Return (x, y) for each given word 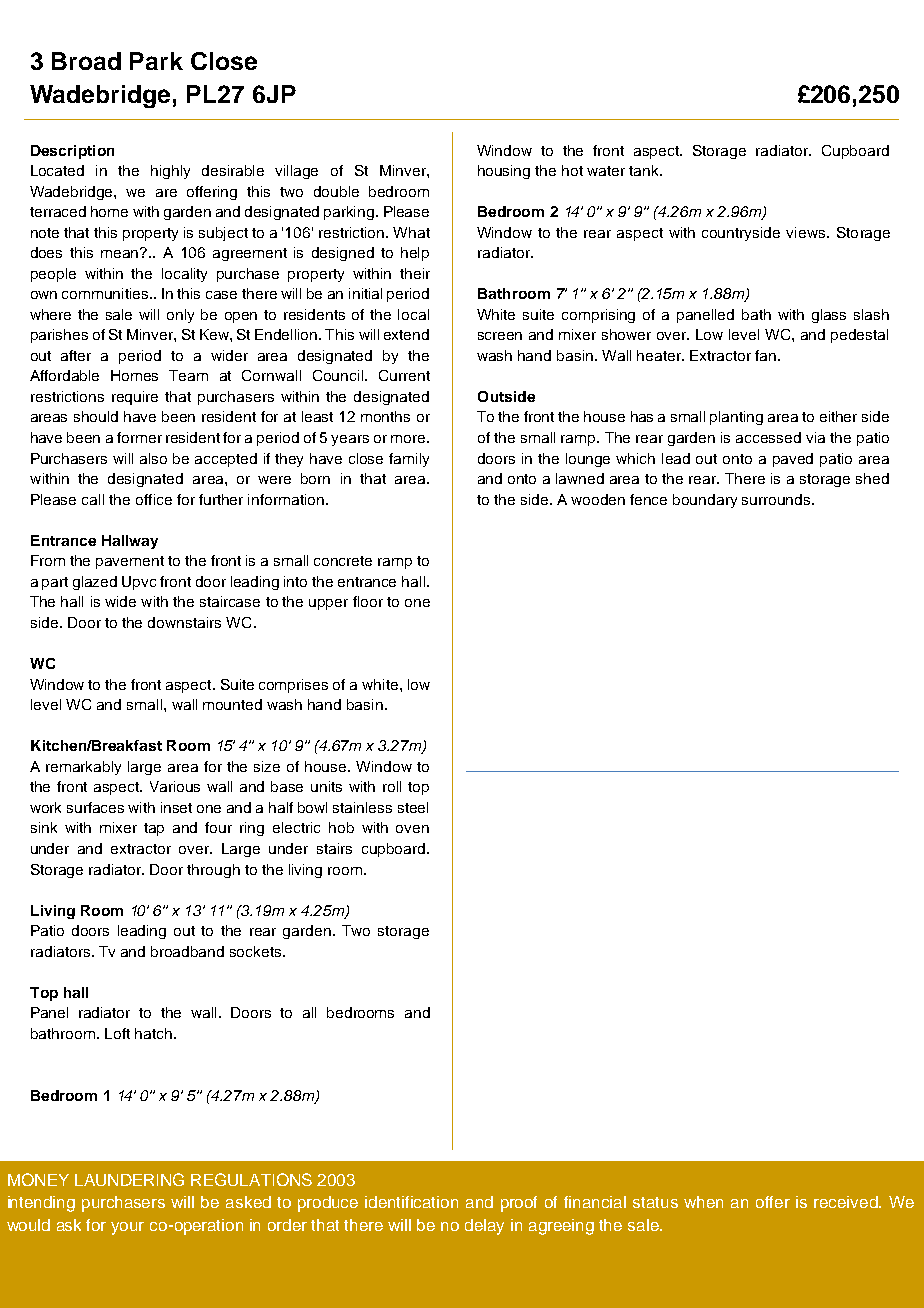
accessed (768, 437)
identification (411, 1202)
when (703, 1202)
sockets (257, 951)
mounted (232, 704)
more (409, 439)
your (127, 1228)
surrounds (777, 499)
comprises (293, 686)
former (139, 437)
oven (412, 829)
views (805, 232)
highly (170, 172)
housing (504, 172)
